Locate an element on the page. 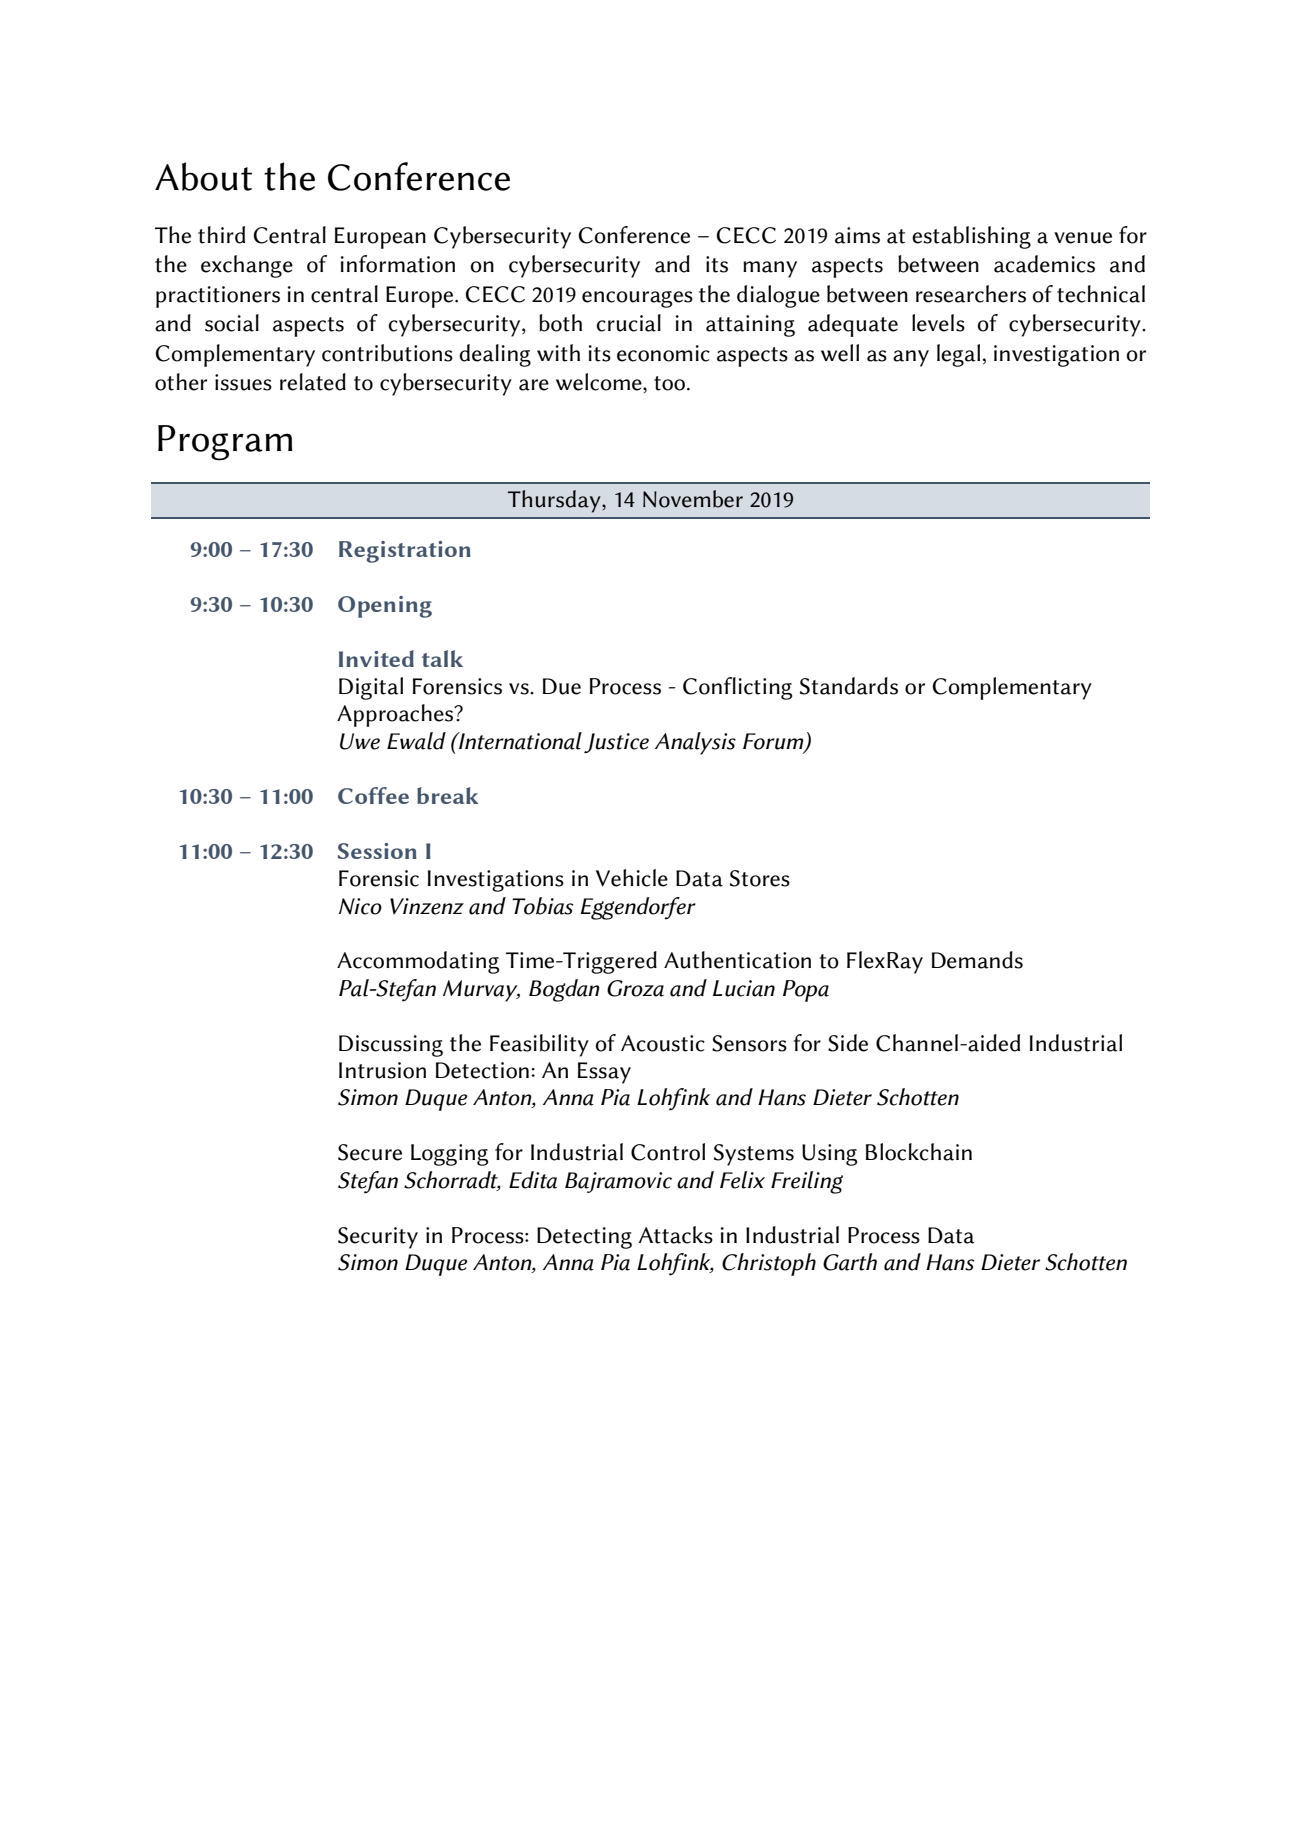  Secure is located at coordinates (370, 1152).
